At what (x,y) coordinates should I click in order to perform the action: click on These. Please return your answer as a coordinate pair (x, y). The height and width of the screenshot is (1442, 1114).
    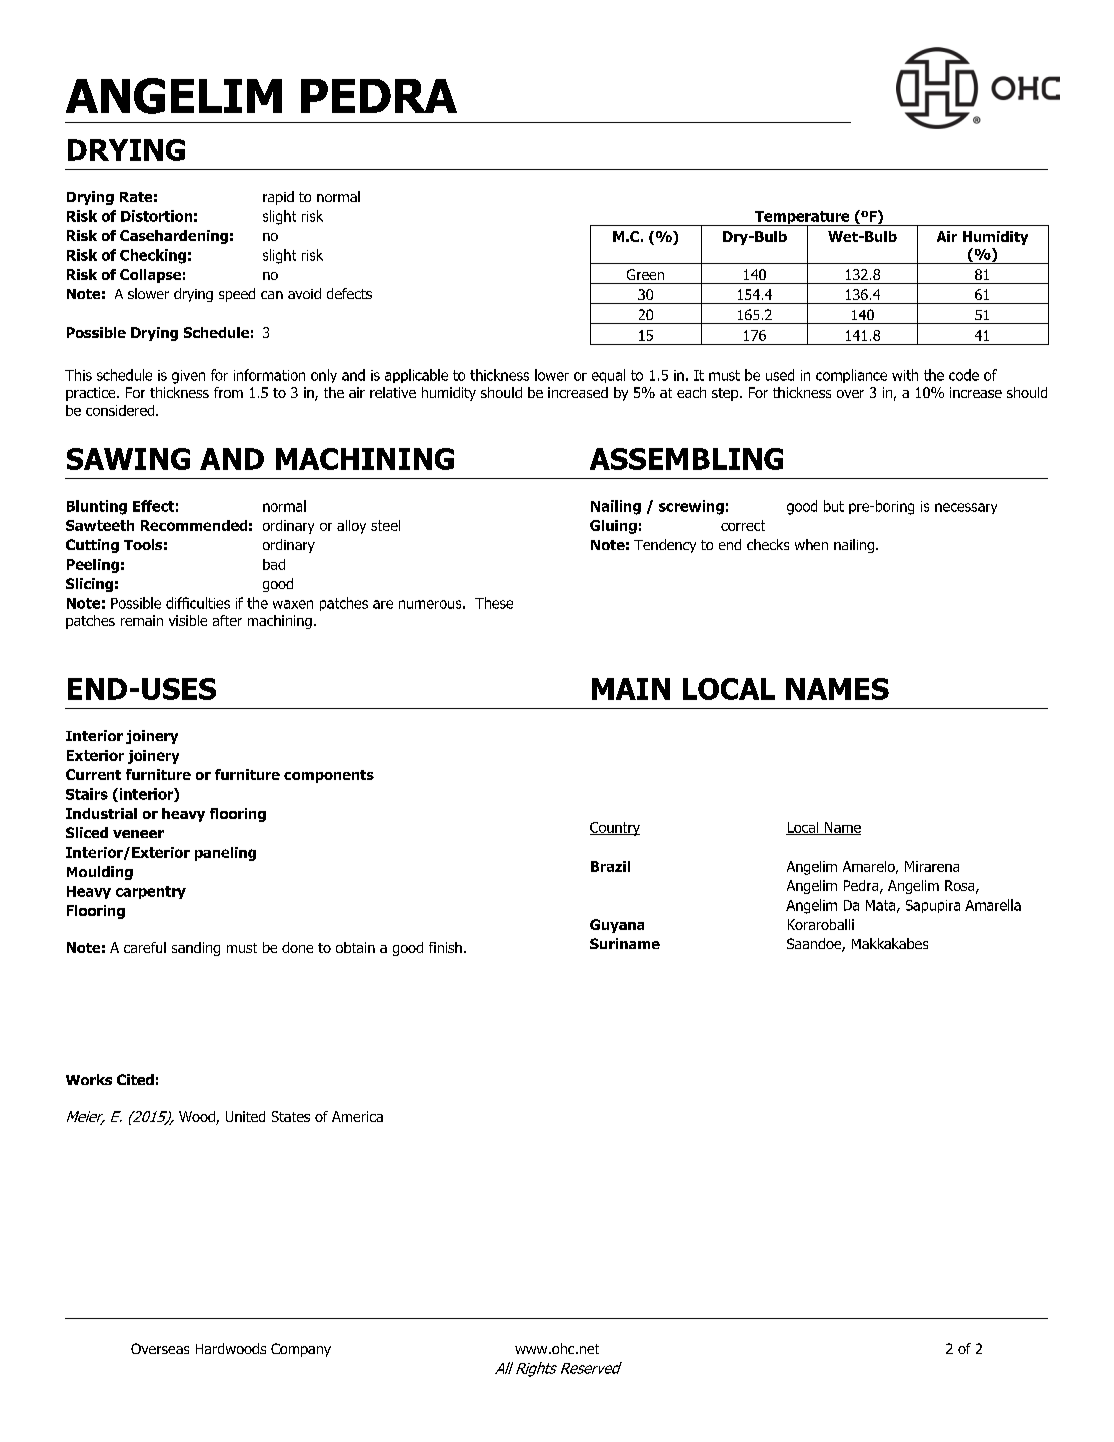
    Looking at the image, I should click on (494, 603).
